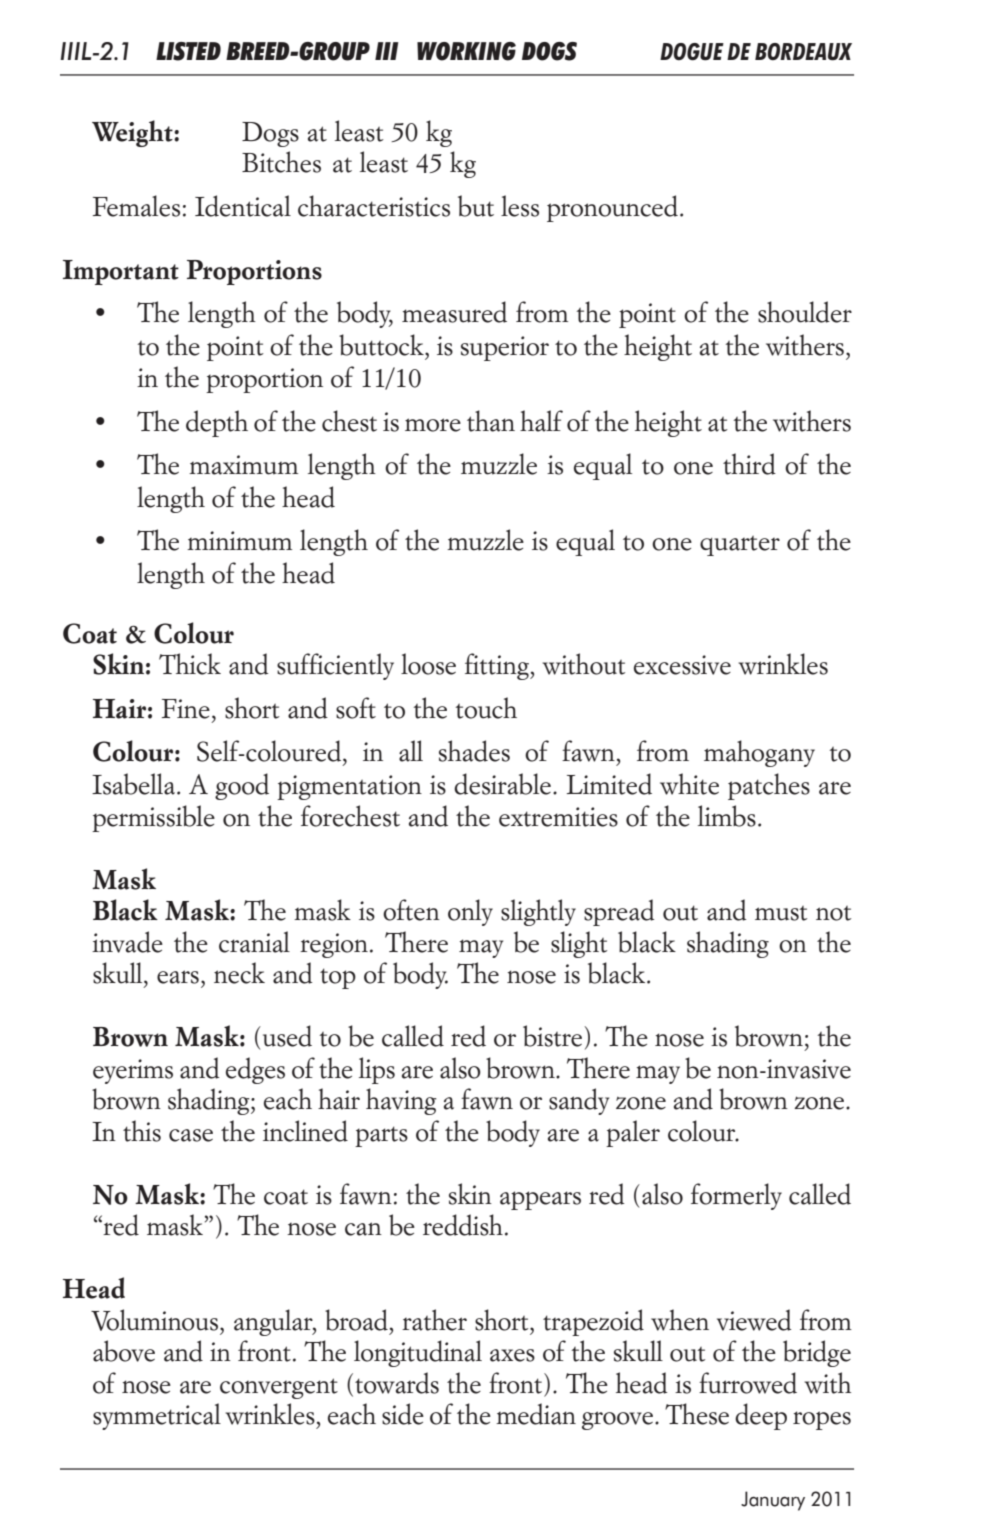  What do you see at coordinates (188, 51) in the screenshot?
I see `LISTED` at bounding box center [188, 51].
